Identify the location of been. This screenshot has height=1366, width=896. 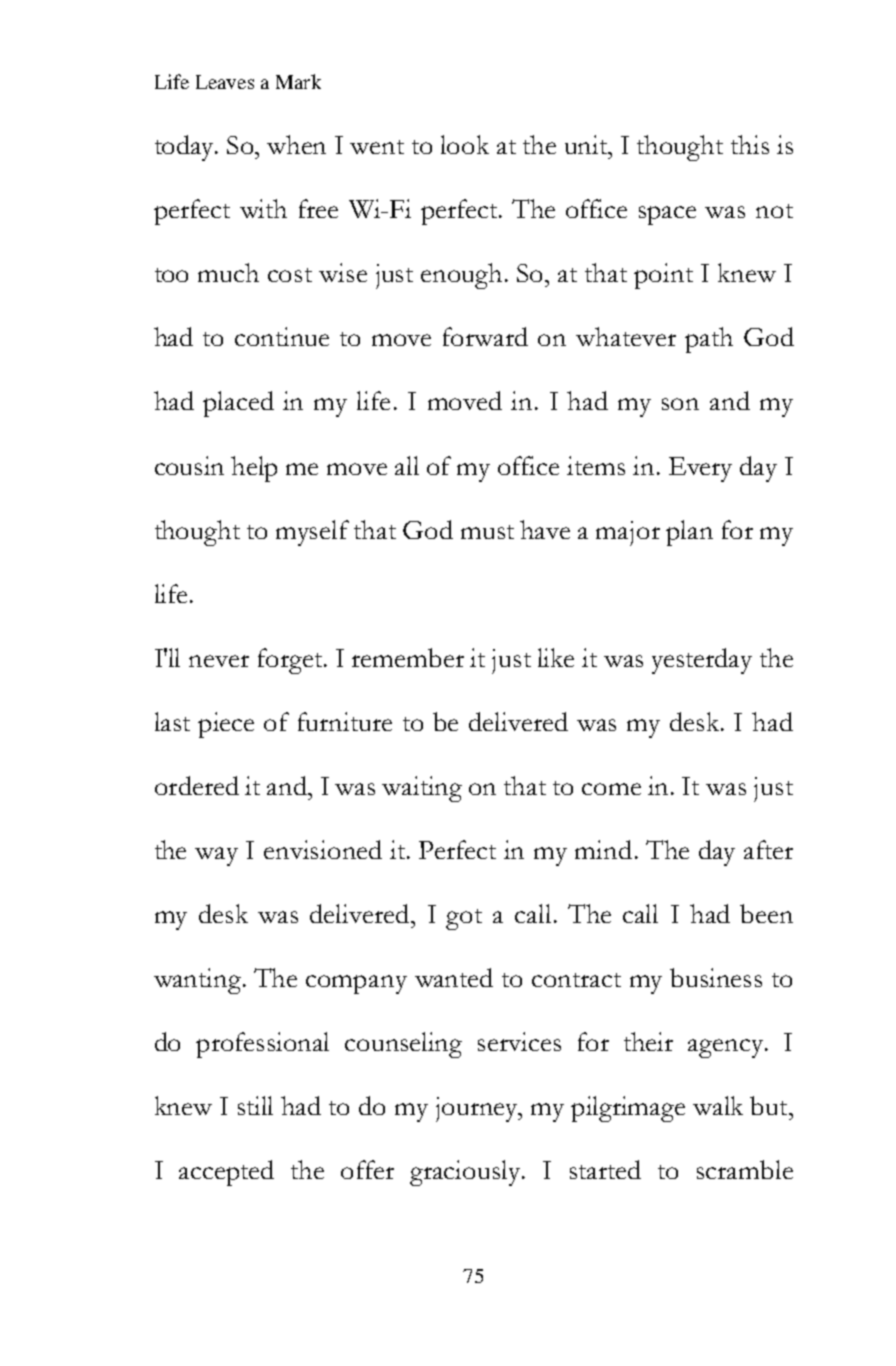
(766, 913).
